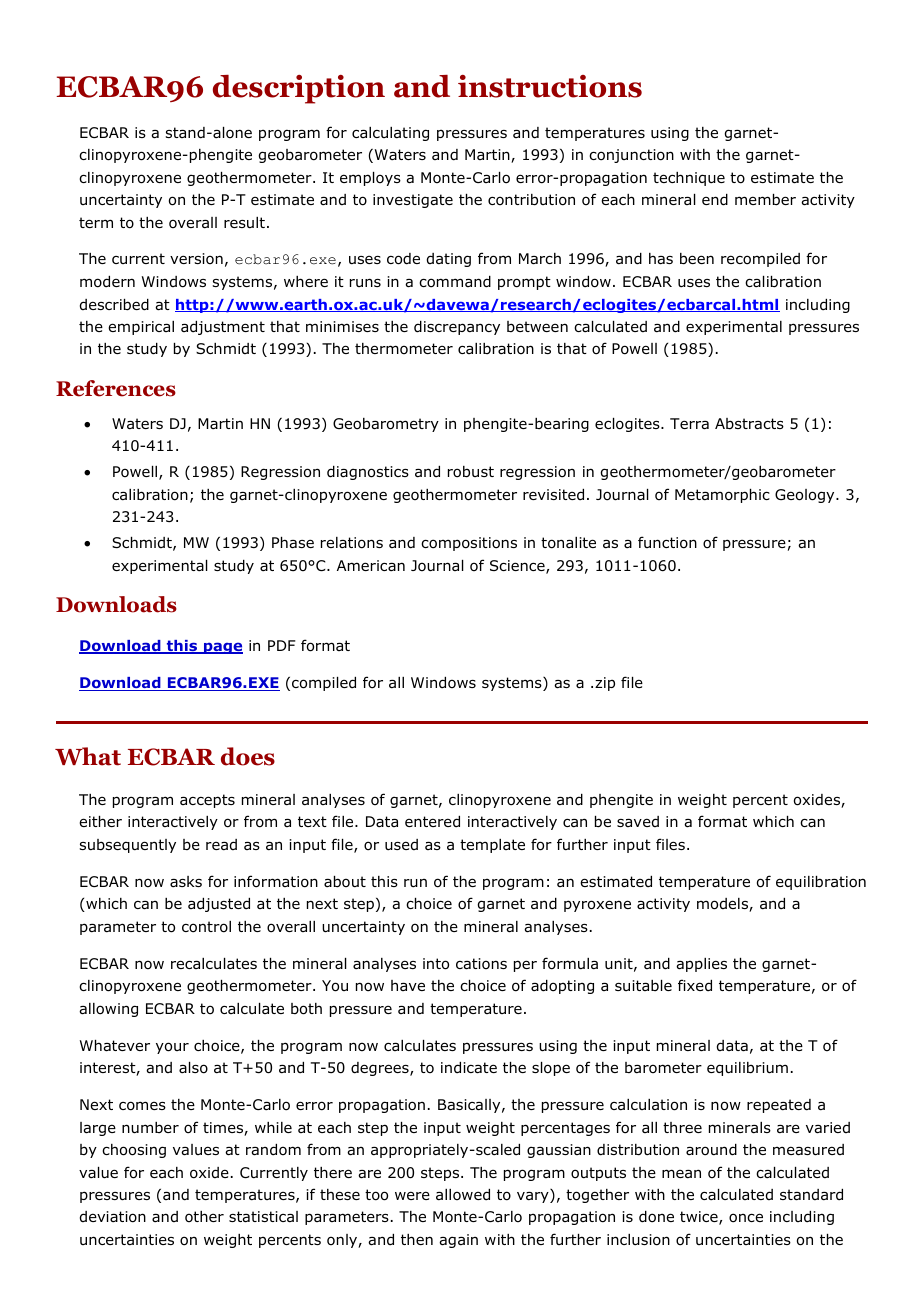 This screenshot has height=1308, width=924. I want to click on technique, so click(689, 179).
